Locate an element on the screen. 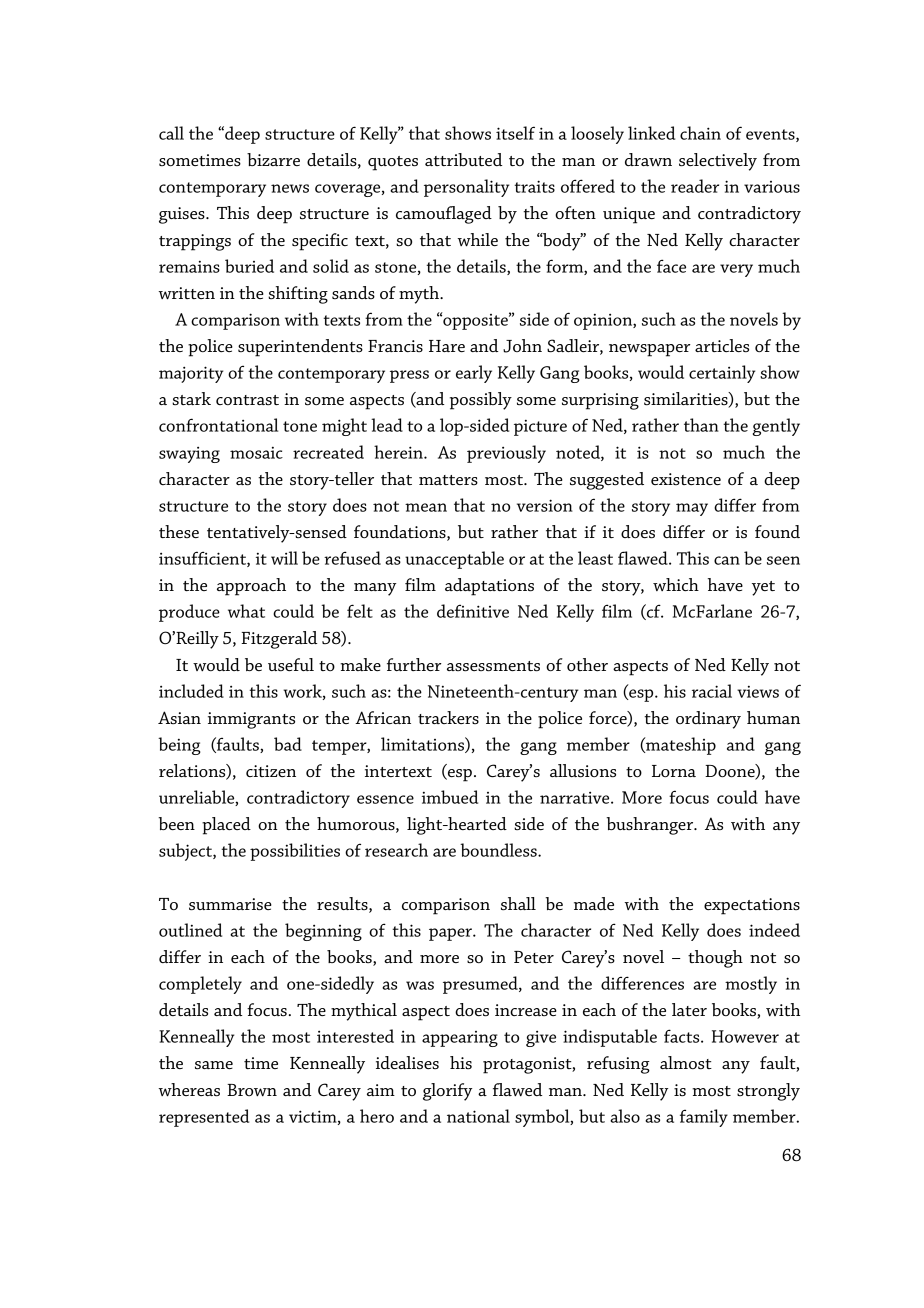  attributed is located at coordinates (463, 159).
